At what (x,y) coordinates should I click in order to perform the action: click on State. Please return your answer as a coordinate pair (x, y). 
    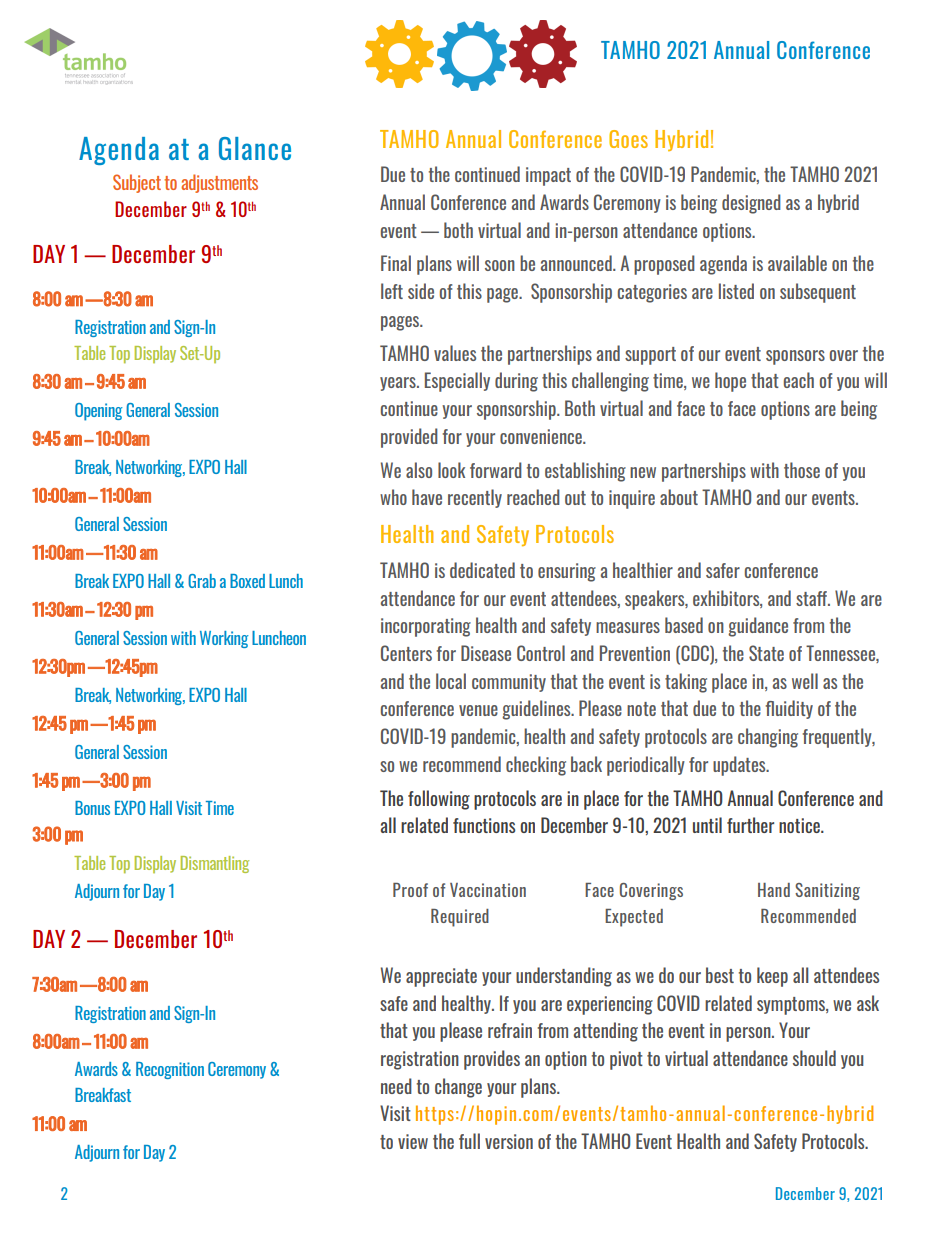
    Looking at the image, I should click on (766, 653).
